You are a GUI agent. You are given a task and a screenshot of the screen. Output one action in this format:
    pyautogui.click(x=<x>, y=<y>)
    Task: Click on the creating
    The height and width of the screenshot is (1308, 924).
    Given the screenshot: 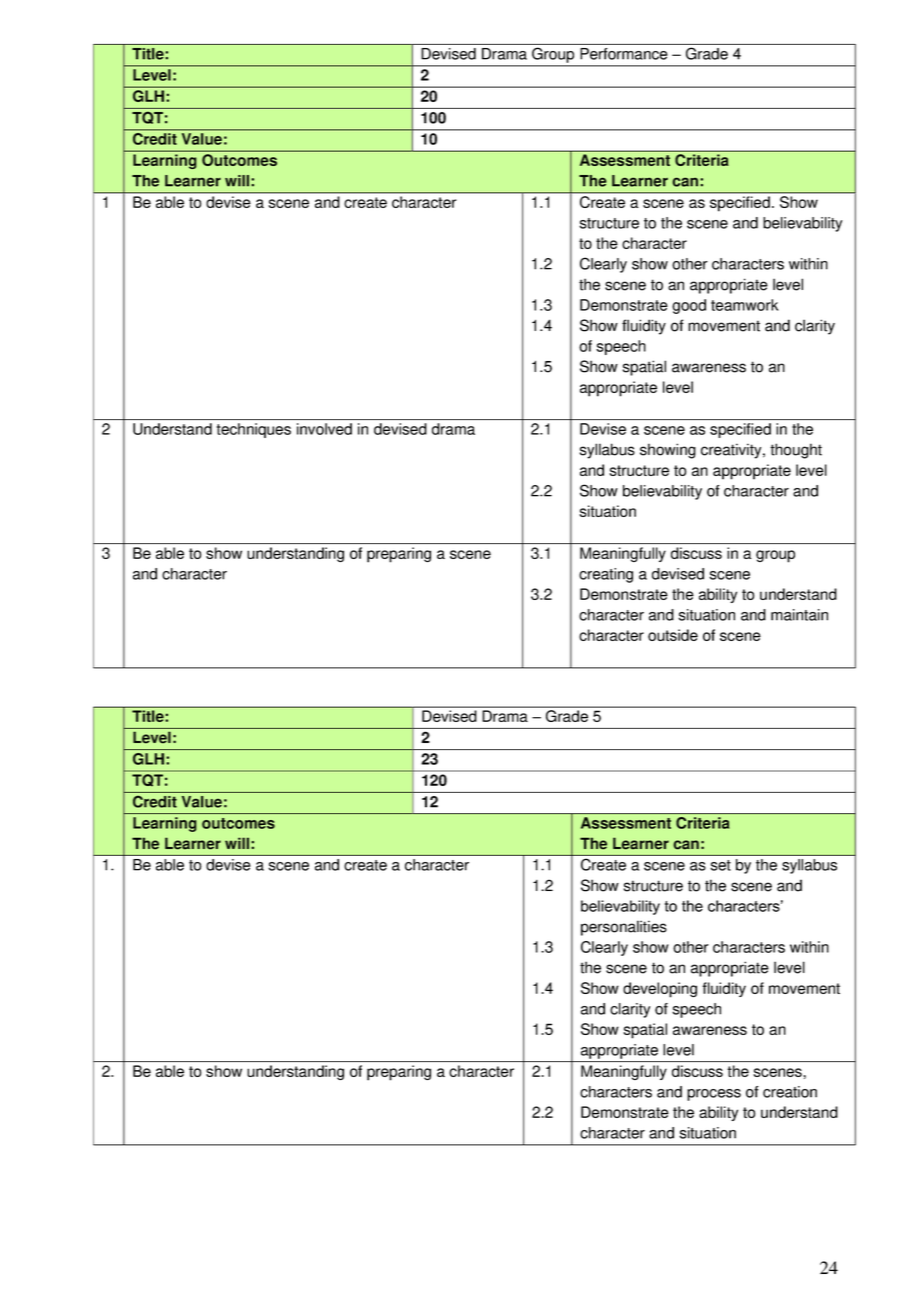 What is the action you would take?
    pyautogui.click(x=606, y=575)
